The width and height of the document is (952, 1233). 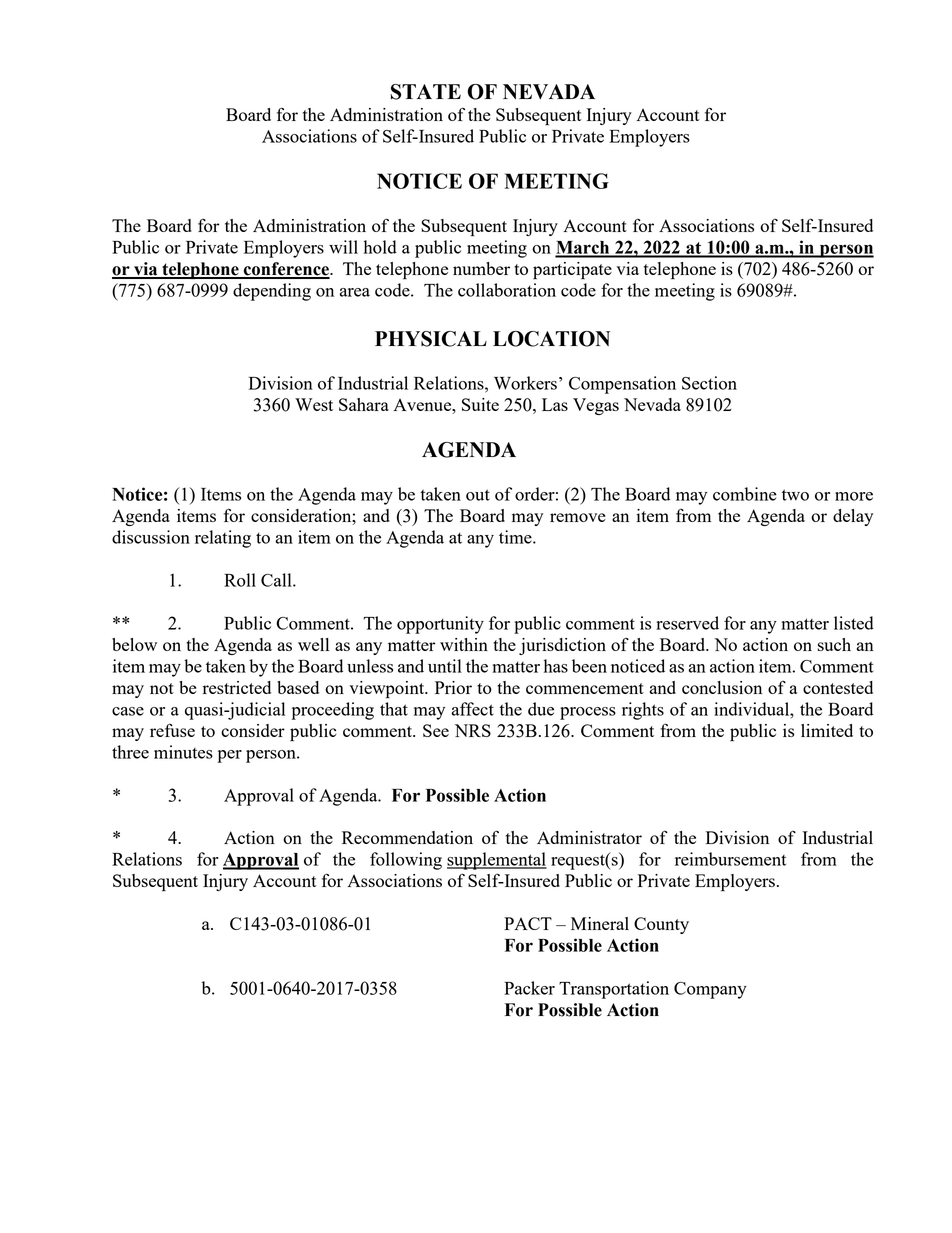 I want to click on STATE, so click(x=426, y=92).
